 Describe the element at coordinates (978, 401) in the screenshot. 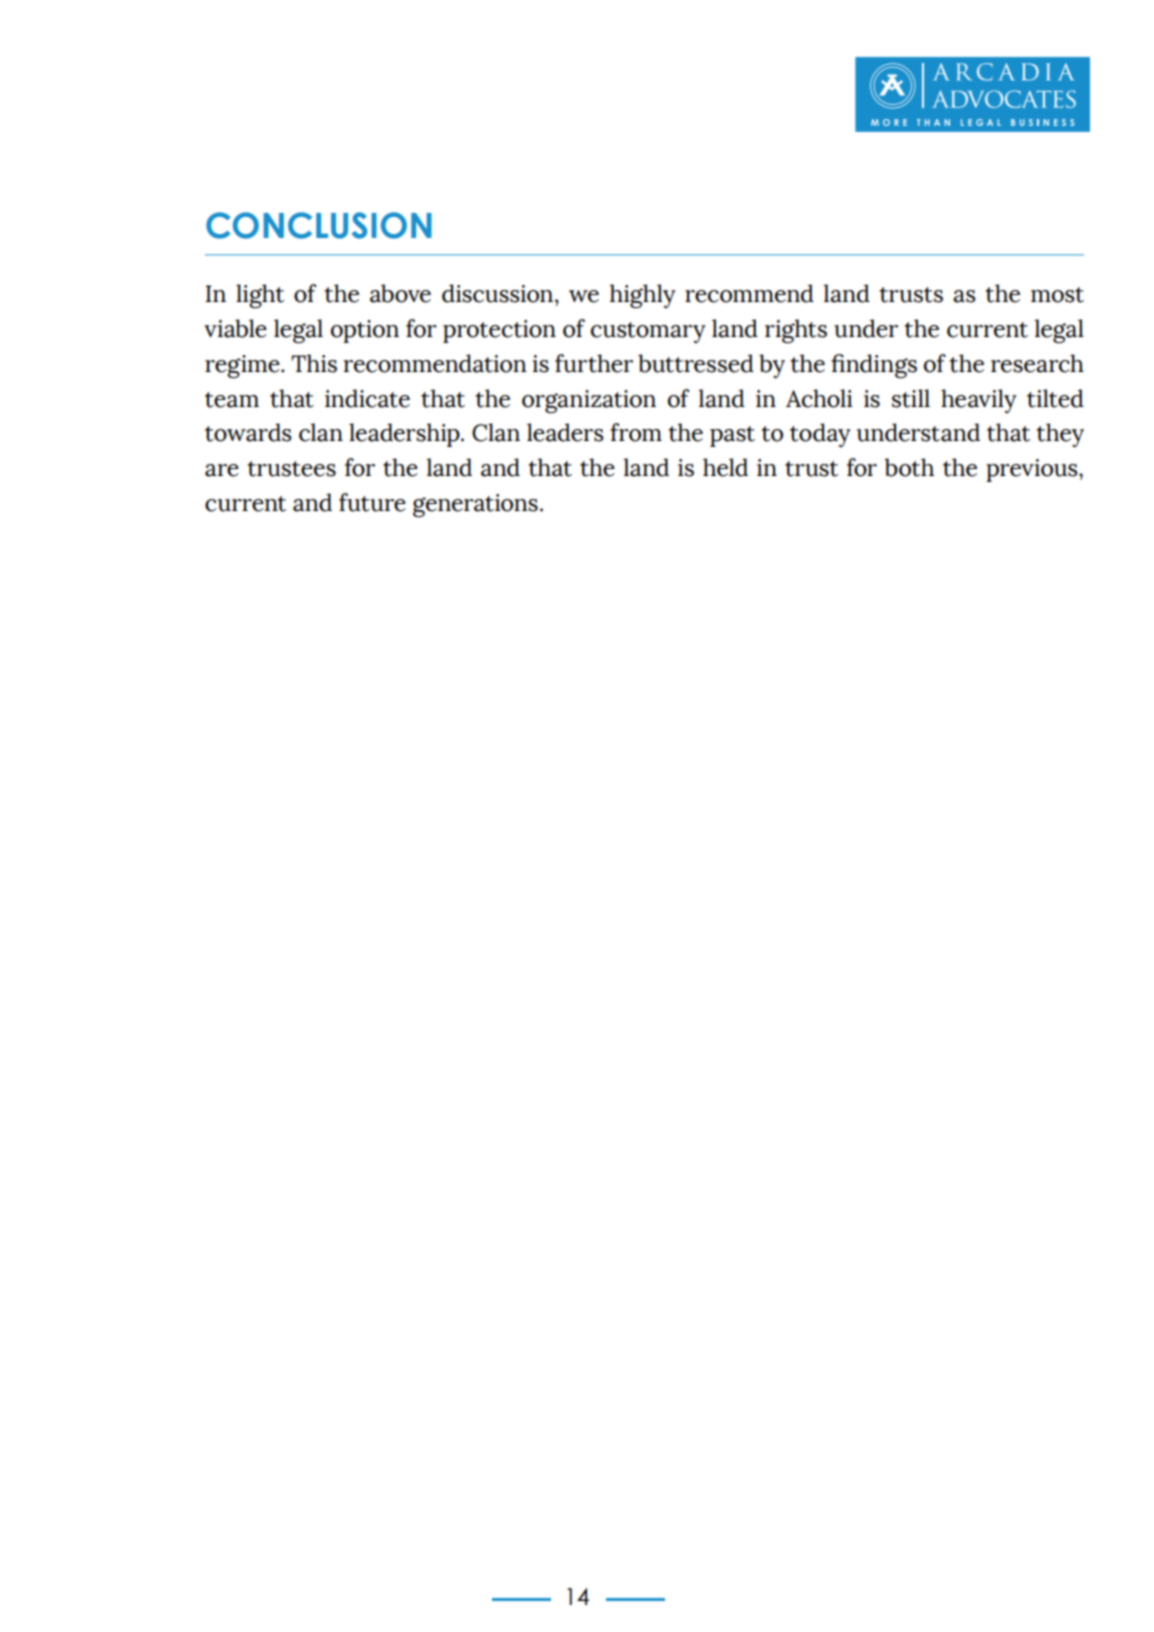

I see `heavily` at that location.
